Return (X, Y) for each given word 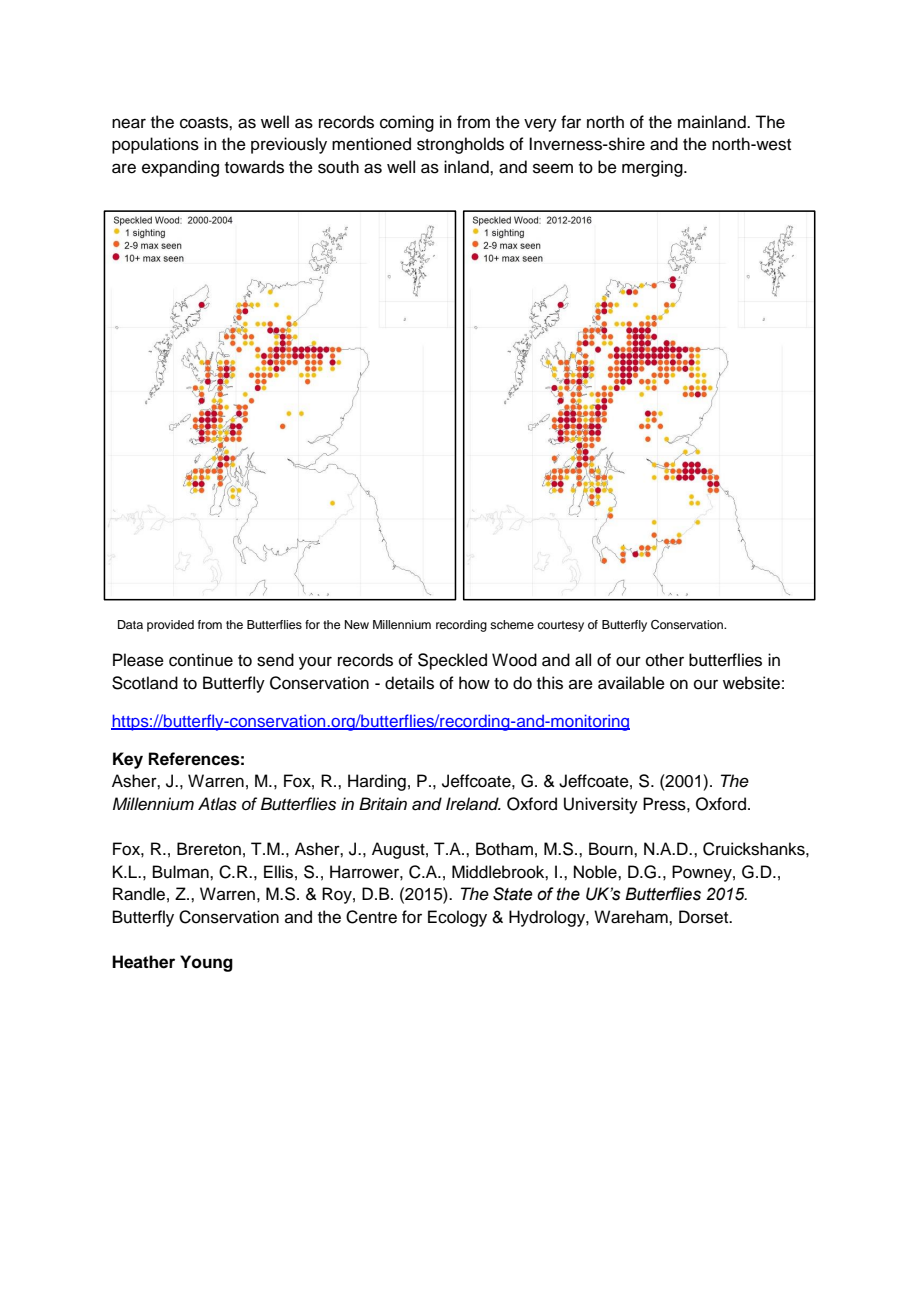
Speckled (452, 661)
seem (553, 168)
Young (206, 963)
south (338, 167)
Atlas (217, 804)
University (601, 805)
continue (201, 660)
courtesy (560, 626)
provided (170, 626)
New (357, 624)
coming (407, 123)
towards (254, 167)
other (665, 660)
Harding (377, 782)
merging (653, 168)
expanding (180, 168)
